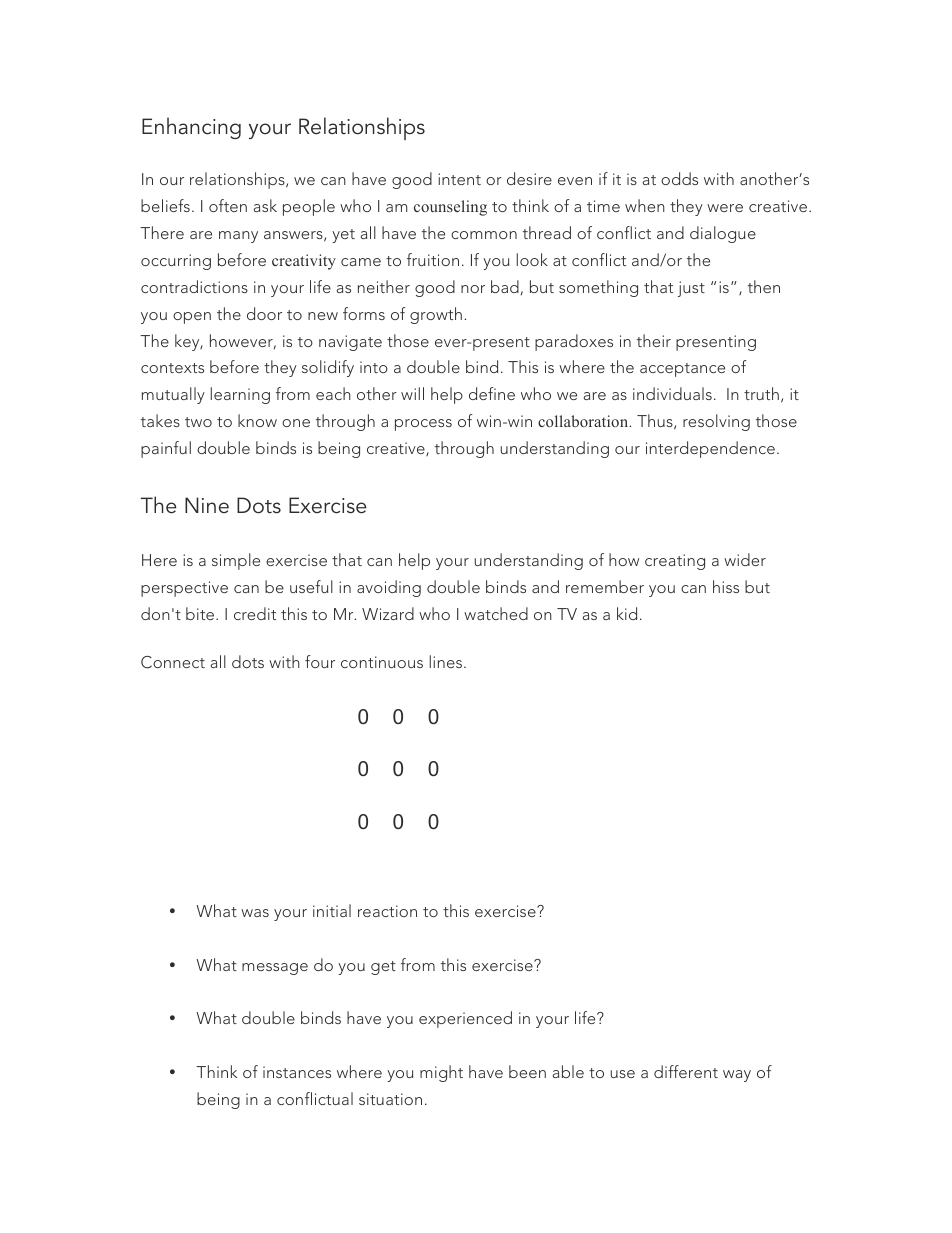 The height and width of the screenshot is (1233, 952). I want to click on odds, so click(679, 178).
